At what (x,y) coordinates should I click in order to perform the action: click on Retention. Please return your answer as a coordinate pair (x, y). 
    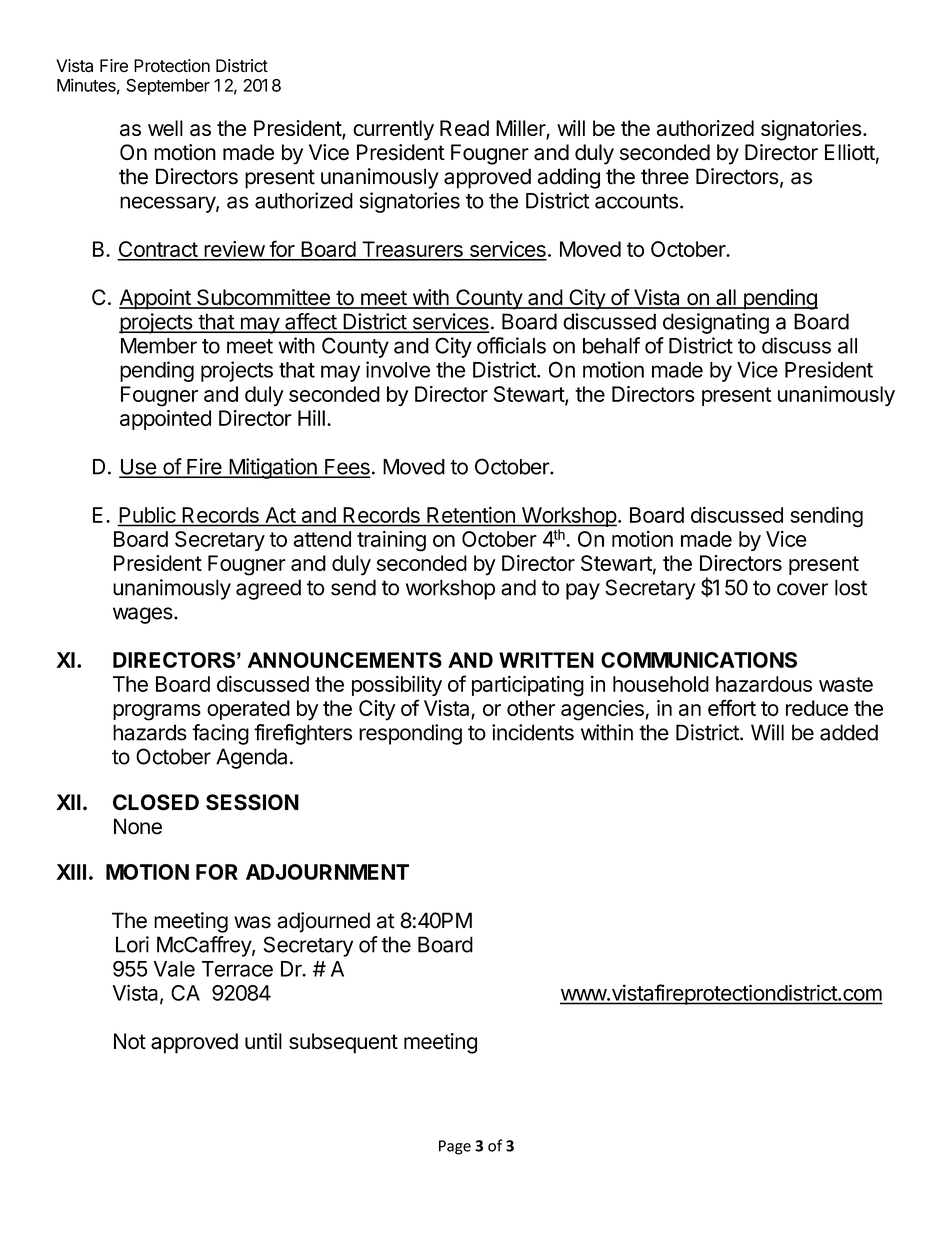
    Looking at the image, I should click on (471, 515).
